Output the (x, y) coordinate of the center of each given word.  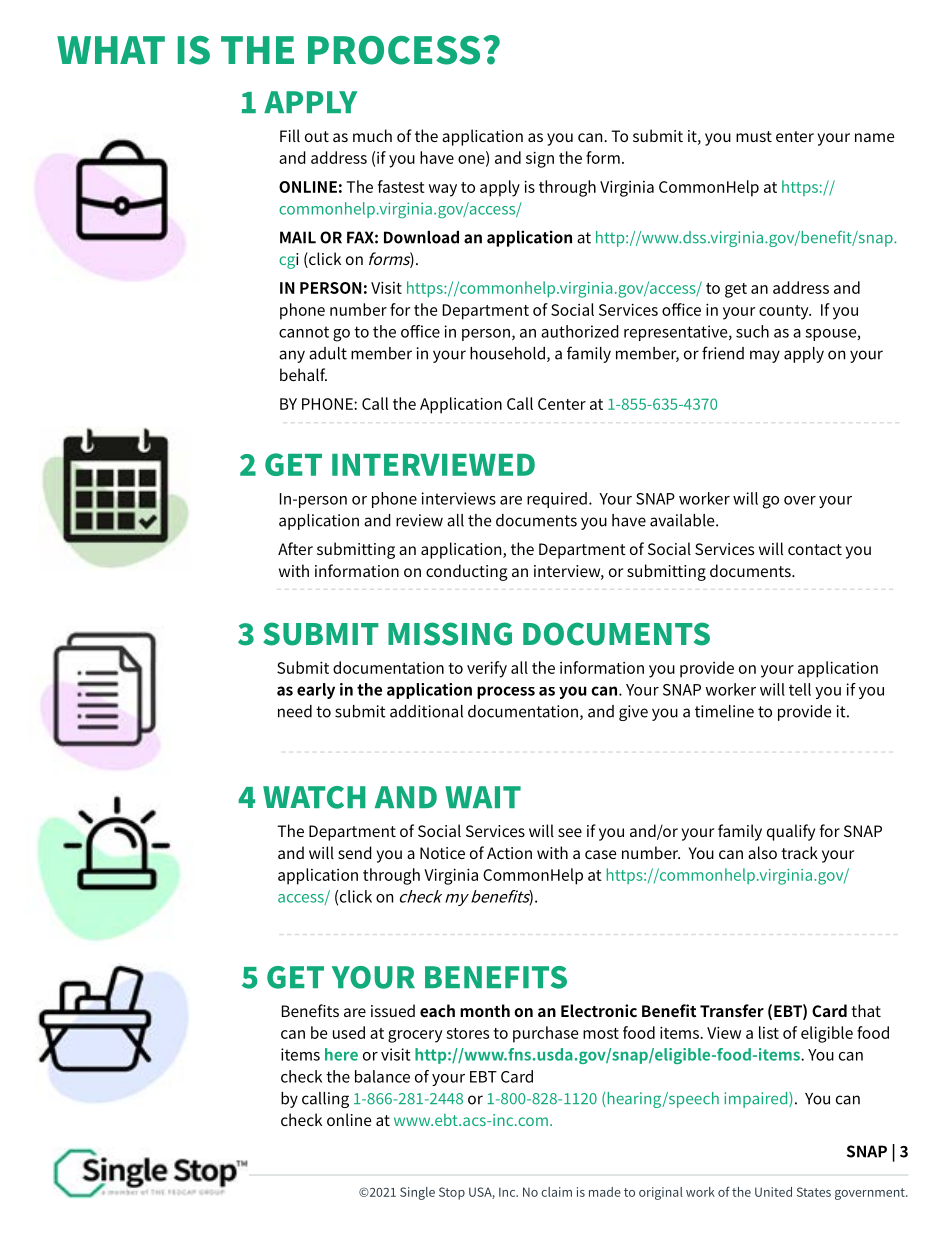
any (292, 356)
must (754, 136)
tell (800, 689)
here (341, 1054)
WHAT (111, 50)
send (355, 852)
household (507, 353)
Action (509, 853)
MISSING (450, 634)
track (799, 852)
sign (540, 159)
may (765, 356)
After (295, 548)
